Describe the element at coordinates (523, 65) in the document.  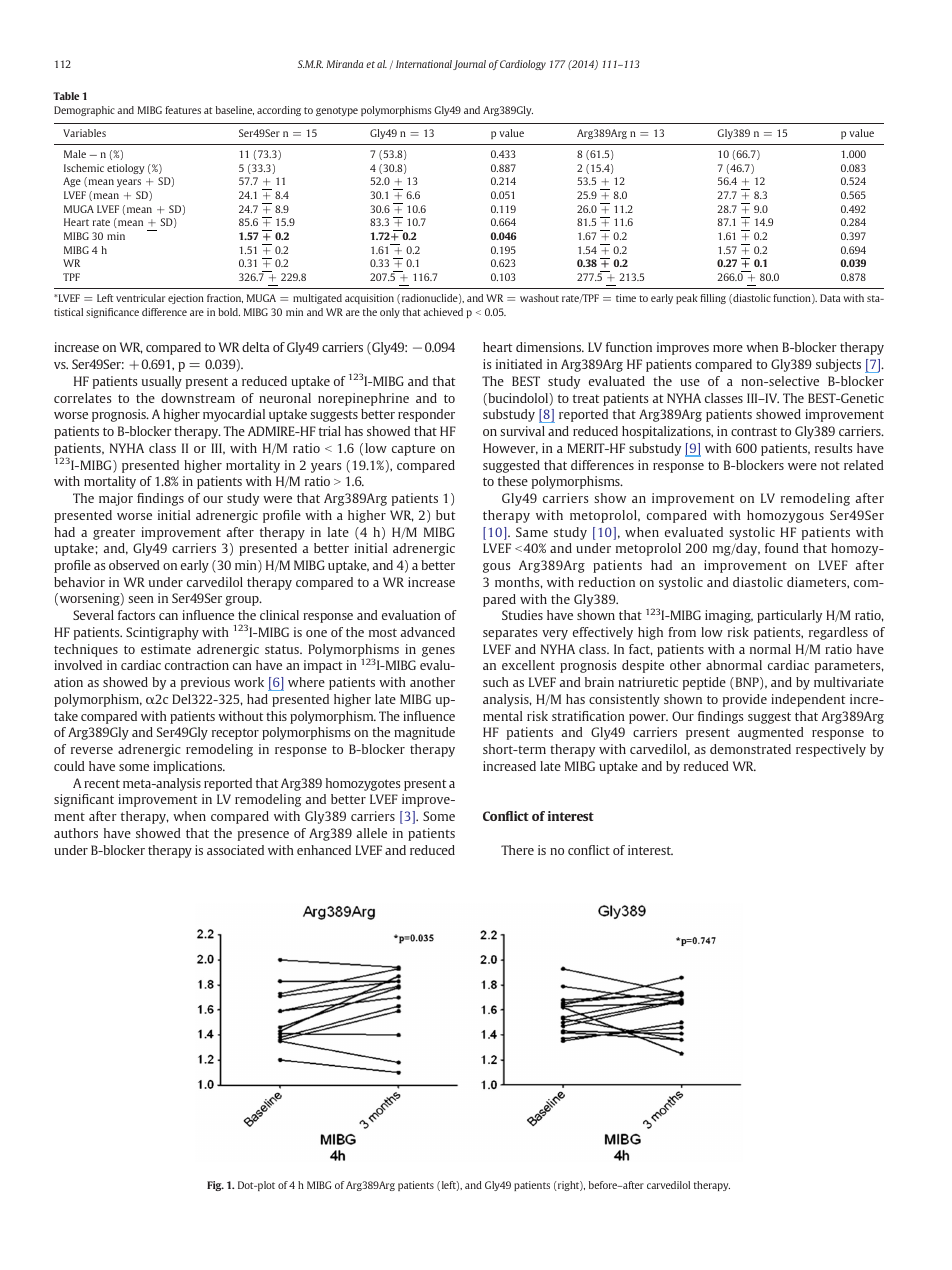
I see `Cardiology` at that location.
